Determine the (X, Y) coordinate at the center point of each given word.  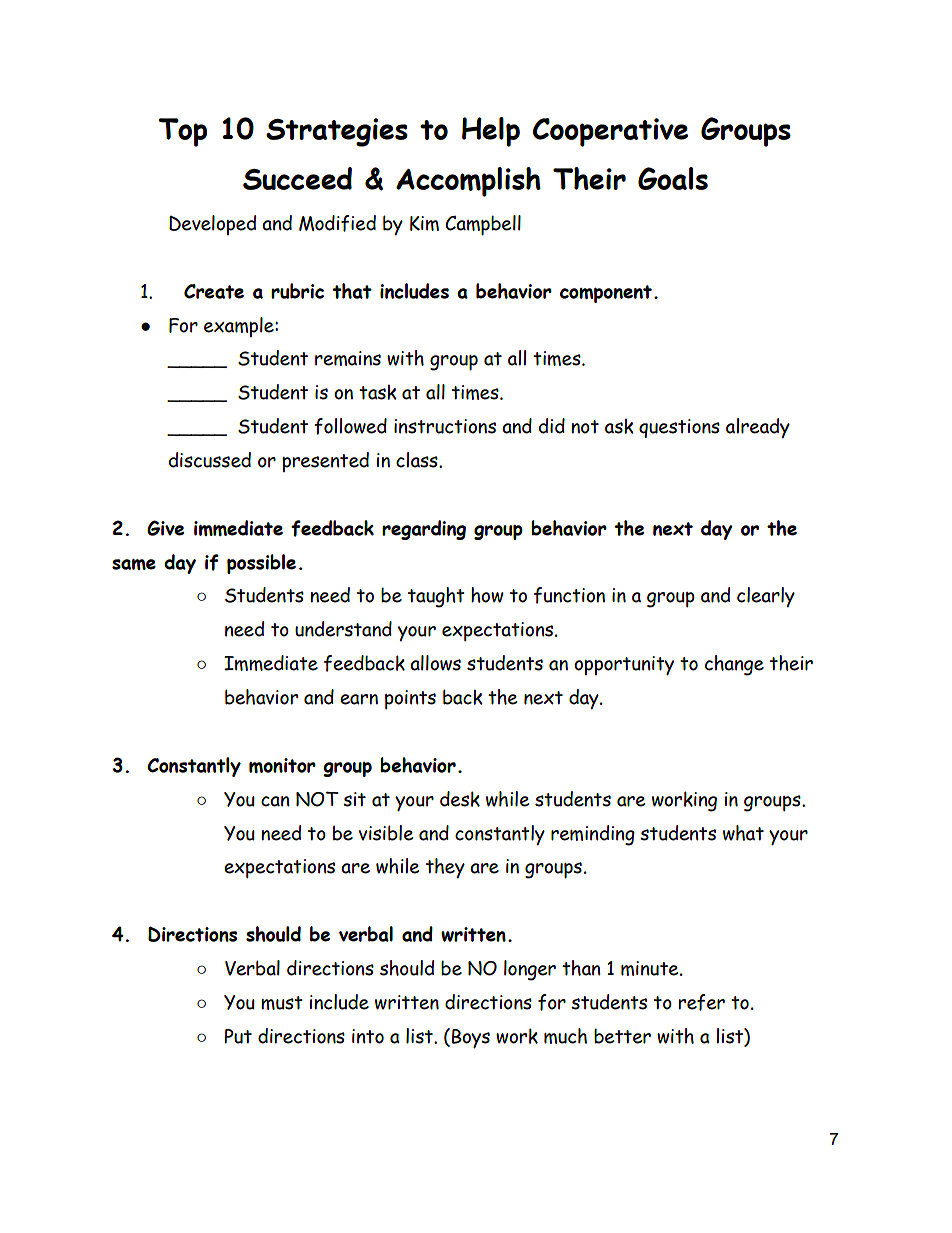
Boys (471, 1038)
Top (182, 132)
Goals (673, 178)
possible (261, 564)
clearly (766, 597)
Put (238, 1036)
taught (436, 597)
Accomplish (468, 182)
